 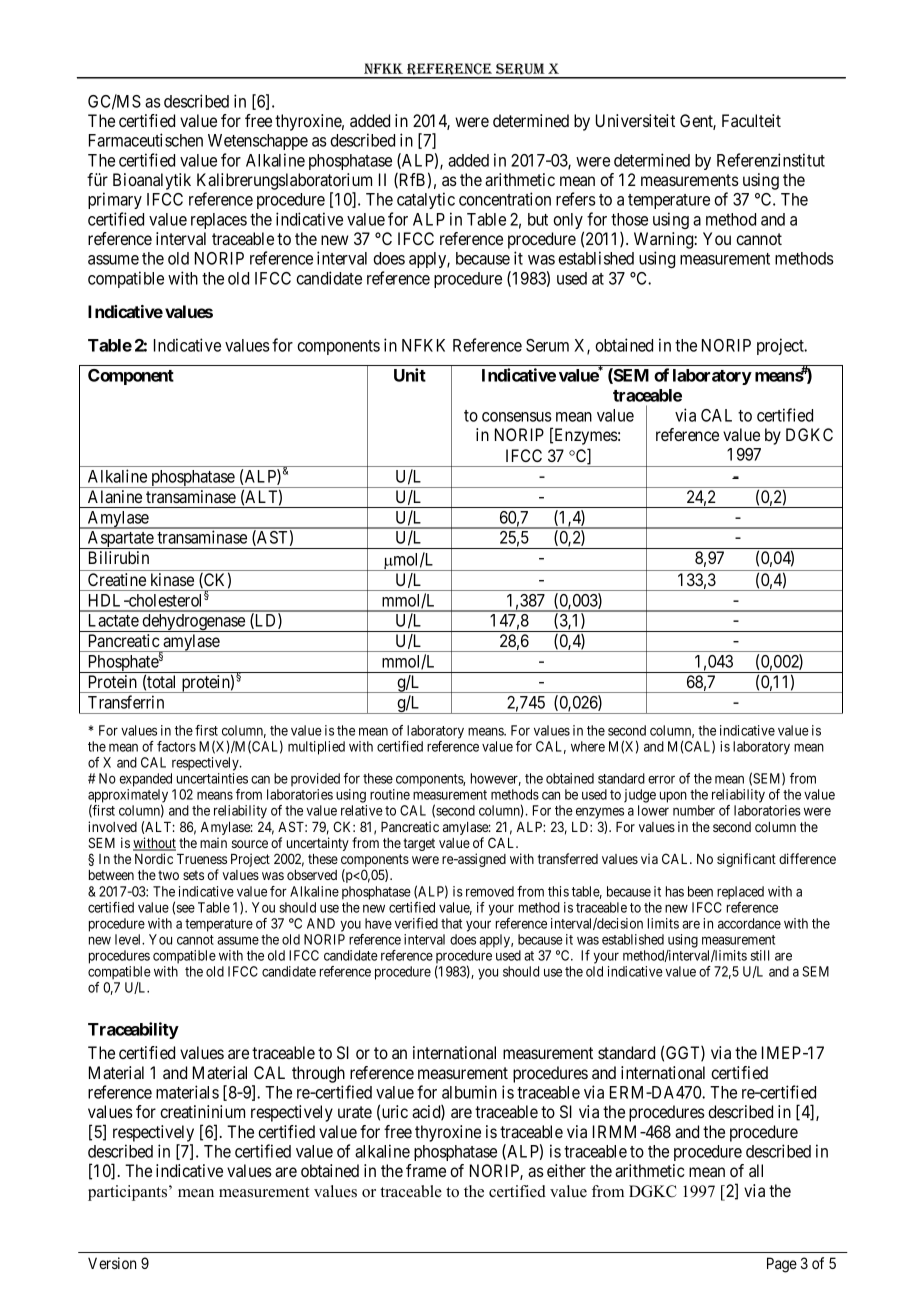 I want to click on Page, so click(x=782, y=1265).
